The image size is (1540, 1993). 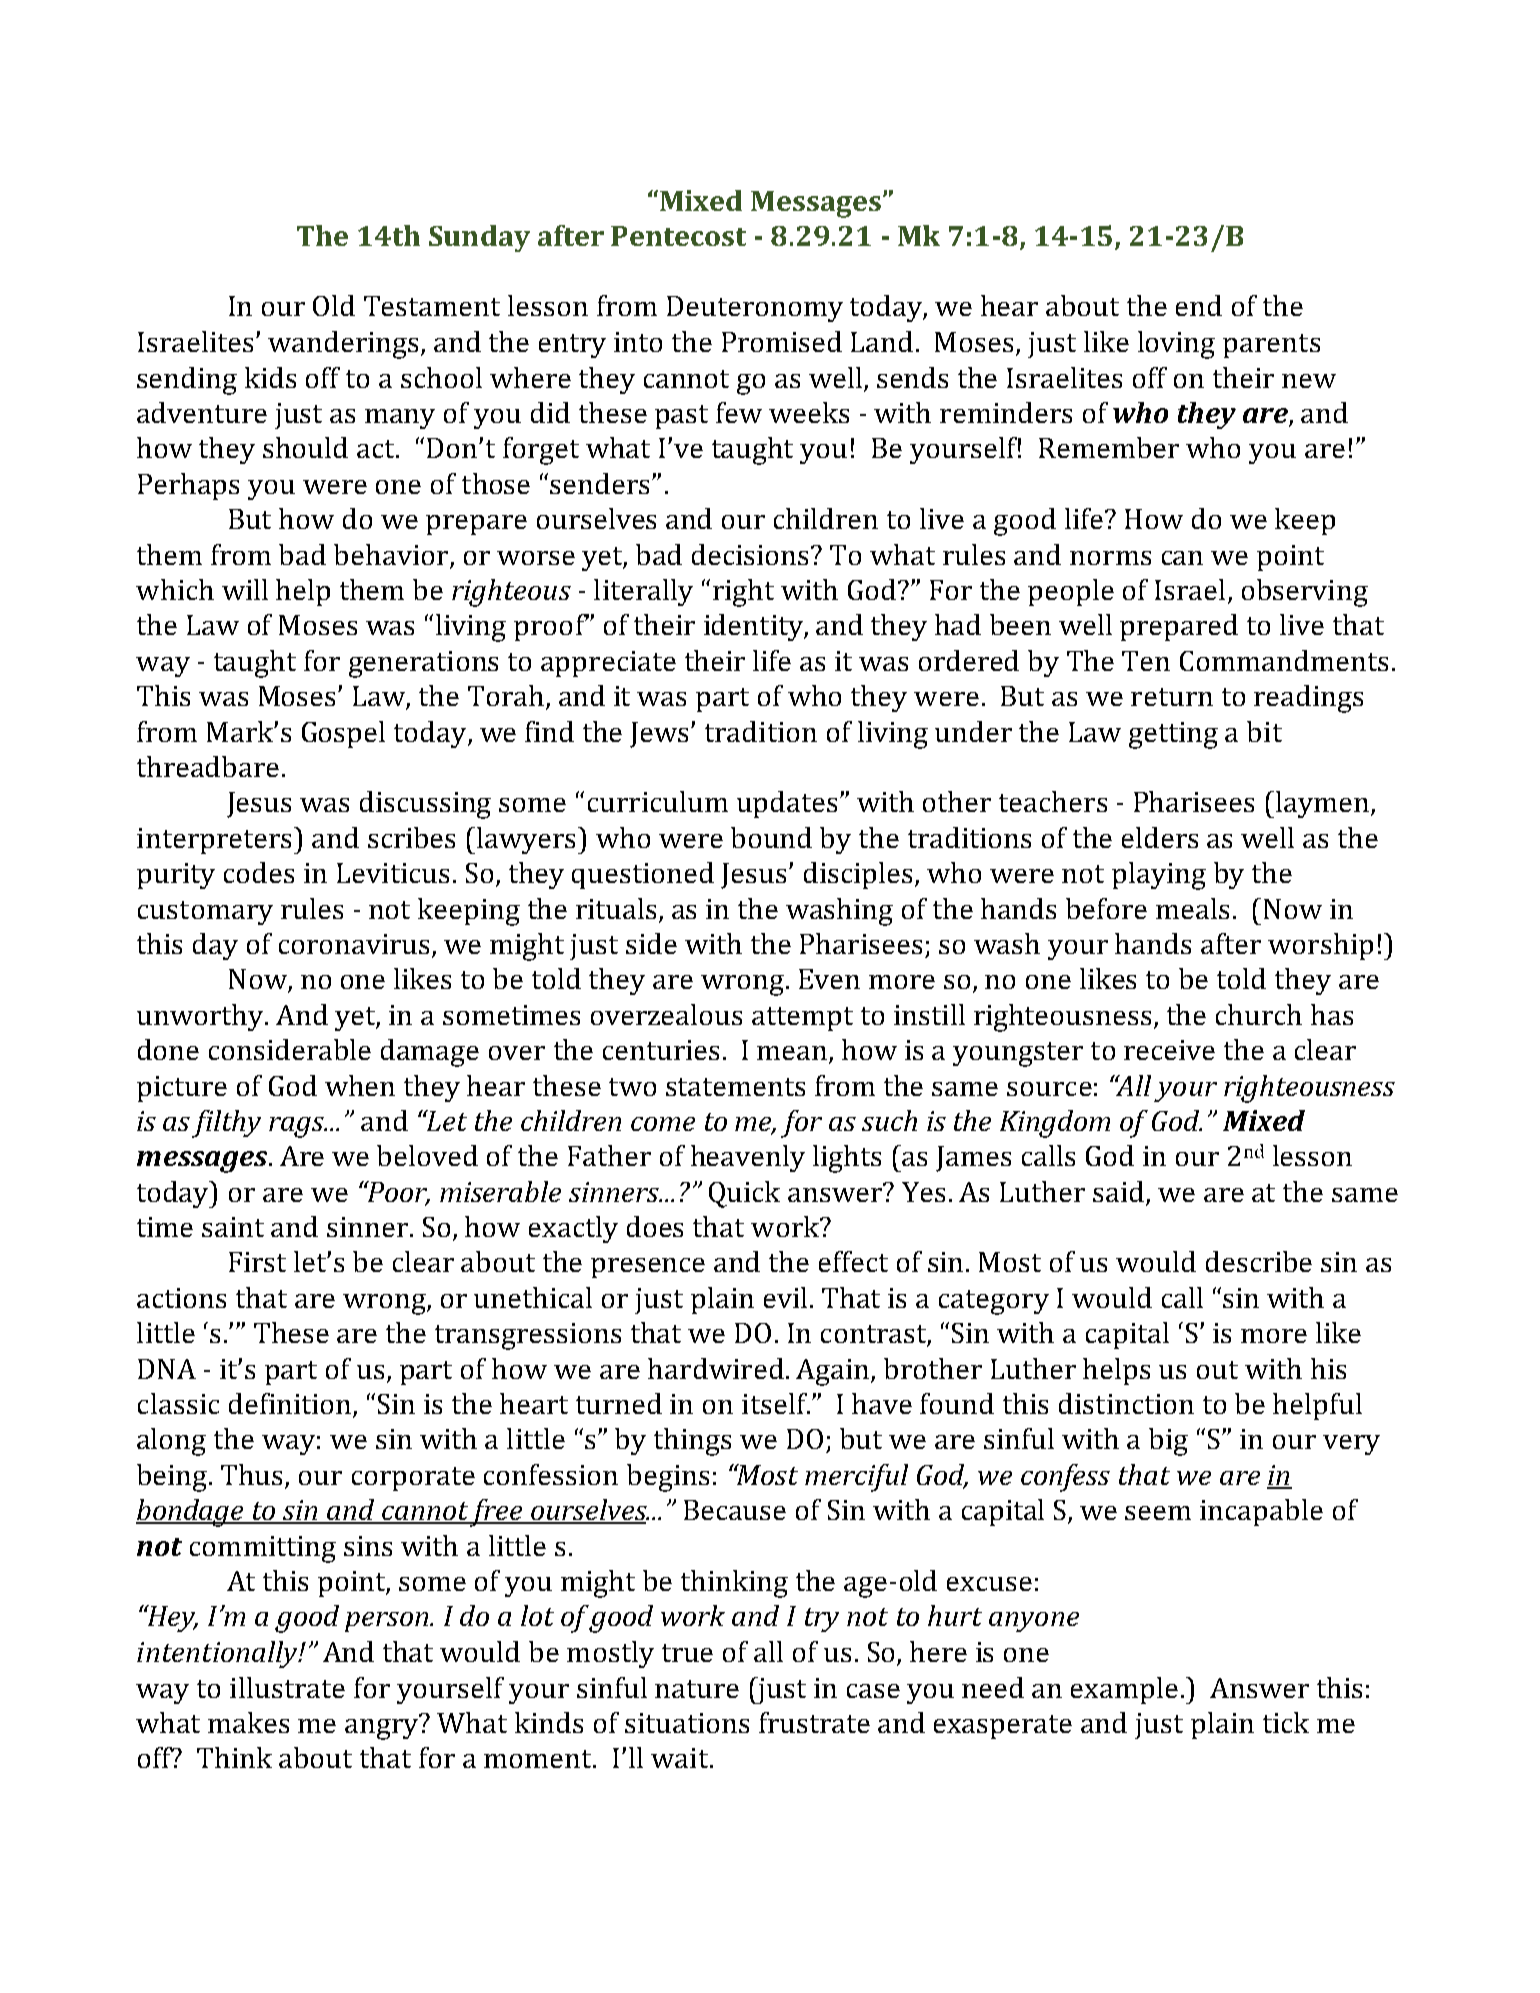 What do you see at coordinates (291, 1405) in the document?
I see `definition` at bounding box center [291, 1405].
